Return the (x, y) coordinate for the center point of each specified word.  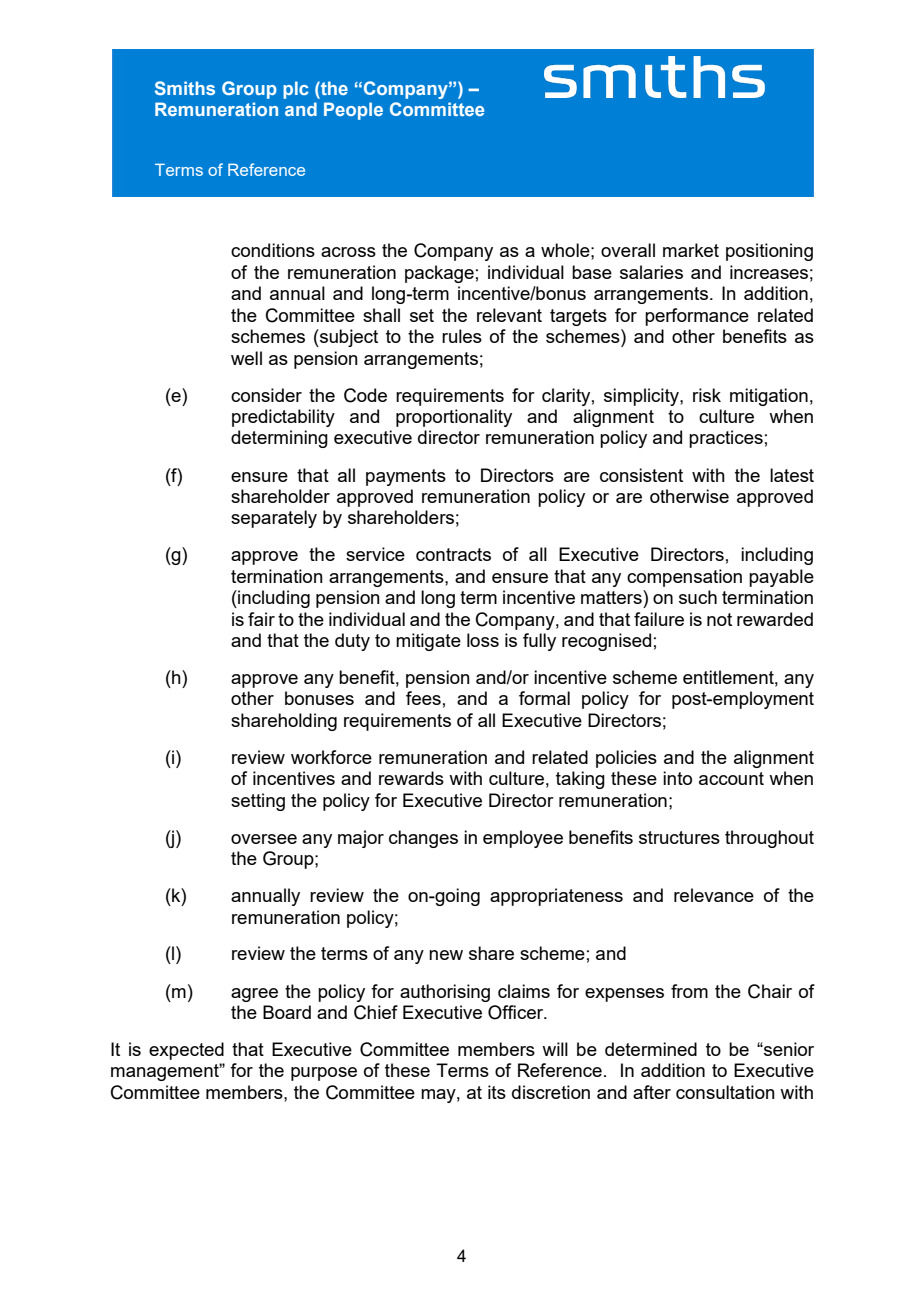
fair (261, 619)
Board (287, 1012)
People (353, 111)
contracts (453, 554)
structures (679, 837)
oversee (264, 839)
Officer (517, 1012)
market (691, 250)
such (698, 597)
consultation (725, 1092)
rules (462, 336)
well (246, 358)
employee (523, 839)
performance (697, 317)
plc (296, 90)
